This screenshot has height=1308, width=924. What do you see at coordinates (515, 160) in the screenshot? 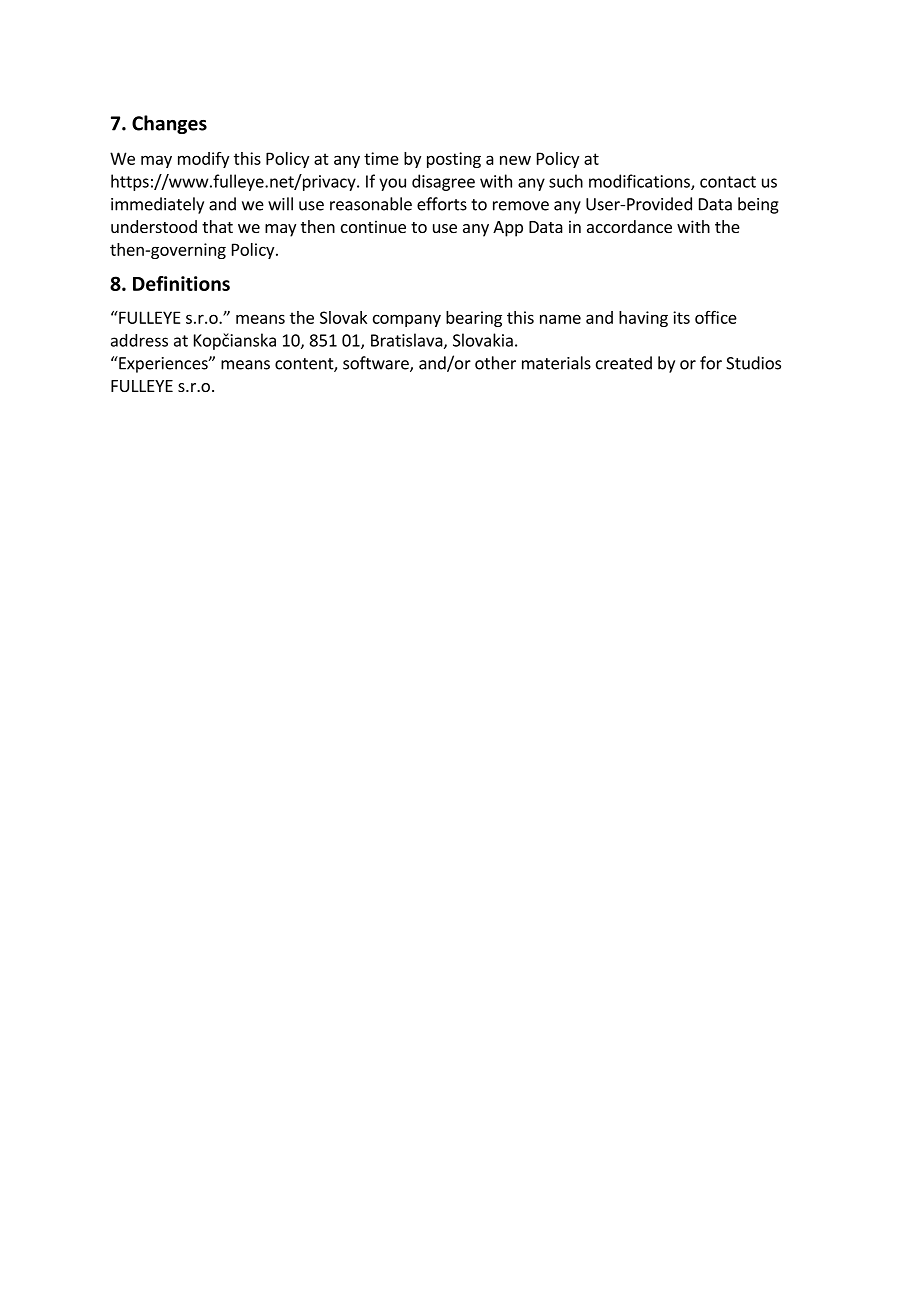
I see `new` at bounding box center [515, 160].
